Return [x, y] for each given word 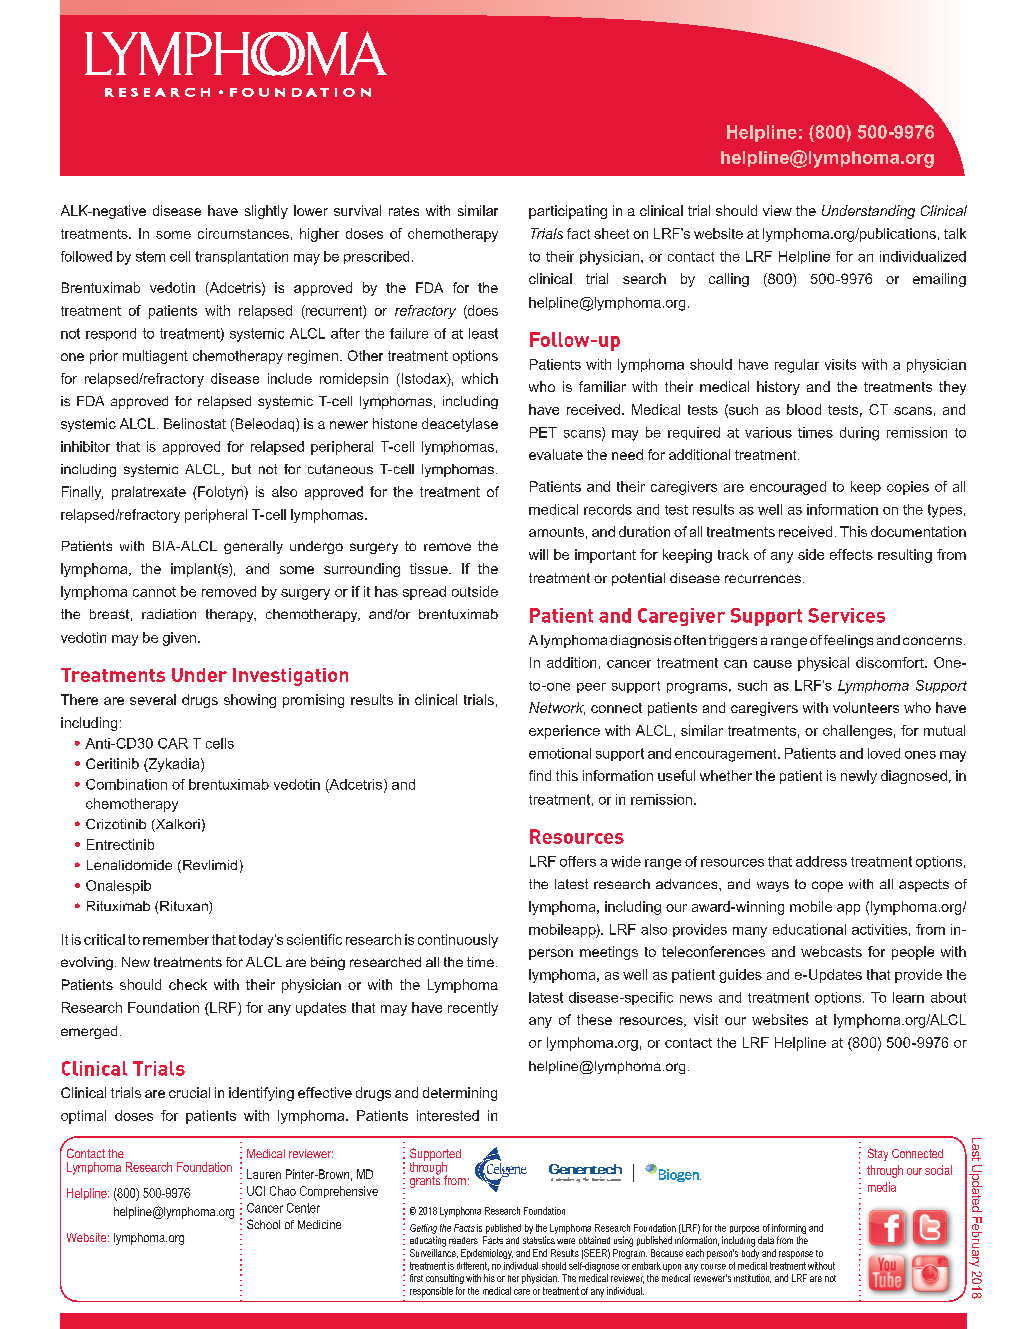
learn [908, 997]
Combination [126, 784]
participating [568, 212]
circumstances [243, 233]
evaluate [556, 454]
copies [908, 488]
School [263, 1224]
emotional [560, 753]
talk [955, 233]
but [241, 469]
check [188, 984]
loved [884, 753]
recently [473, 1009]
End [540, 1253]
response [796, 1255]
